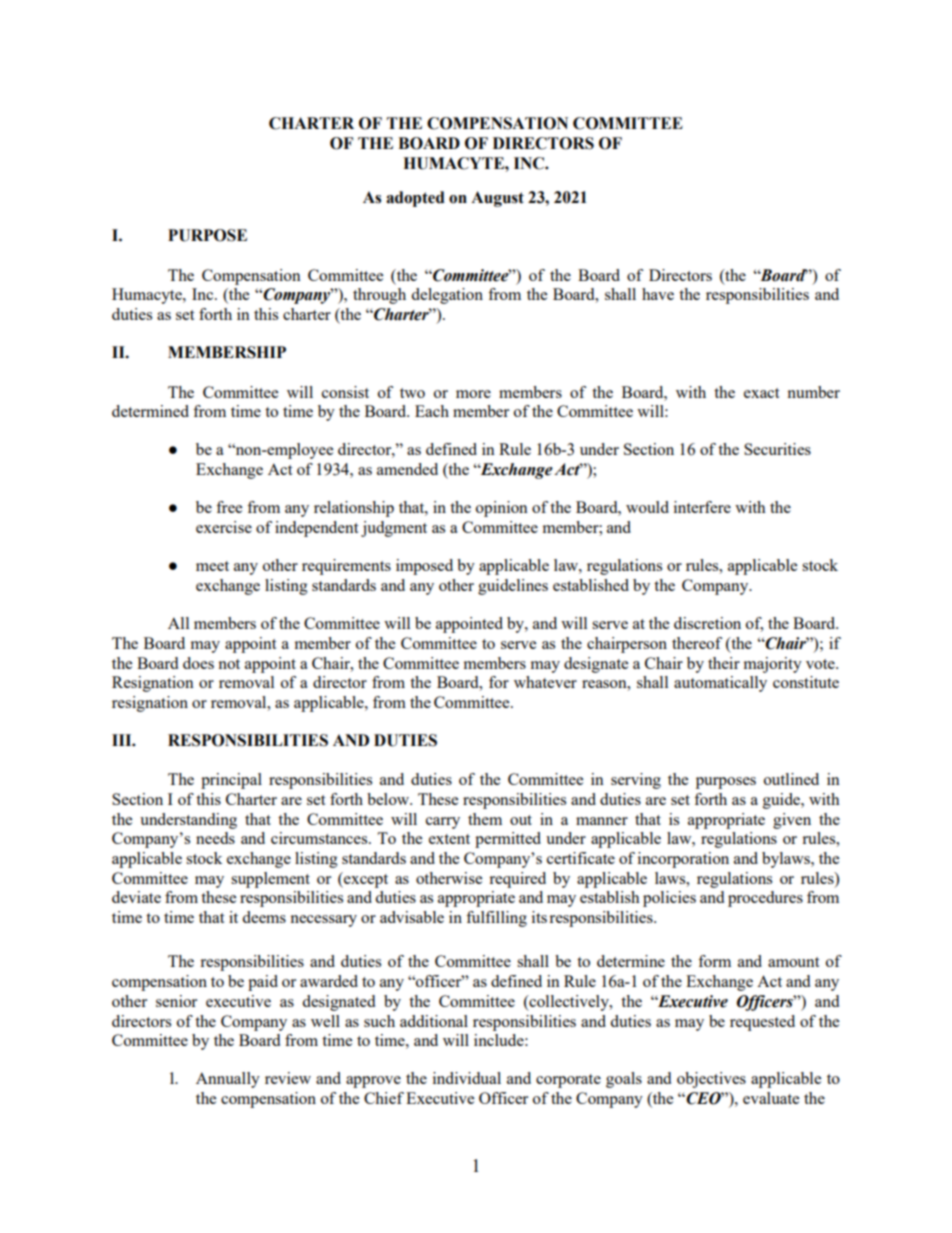  What do you see at coordinates (658, 294) in the screenshot?
I see `have` at bounding box center [658, 294].
